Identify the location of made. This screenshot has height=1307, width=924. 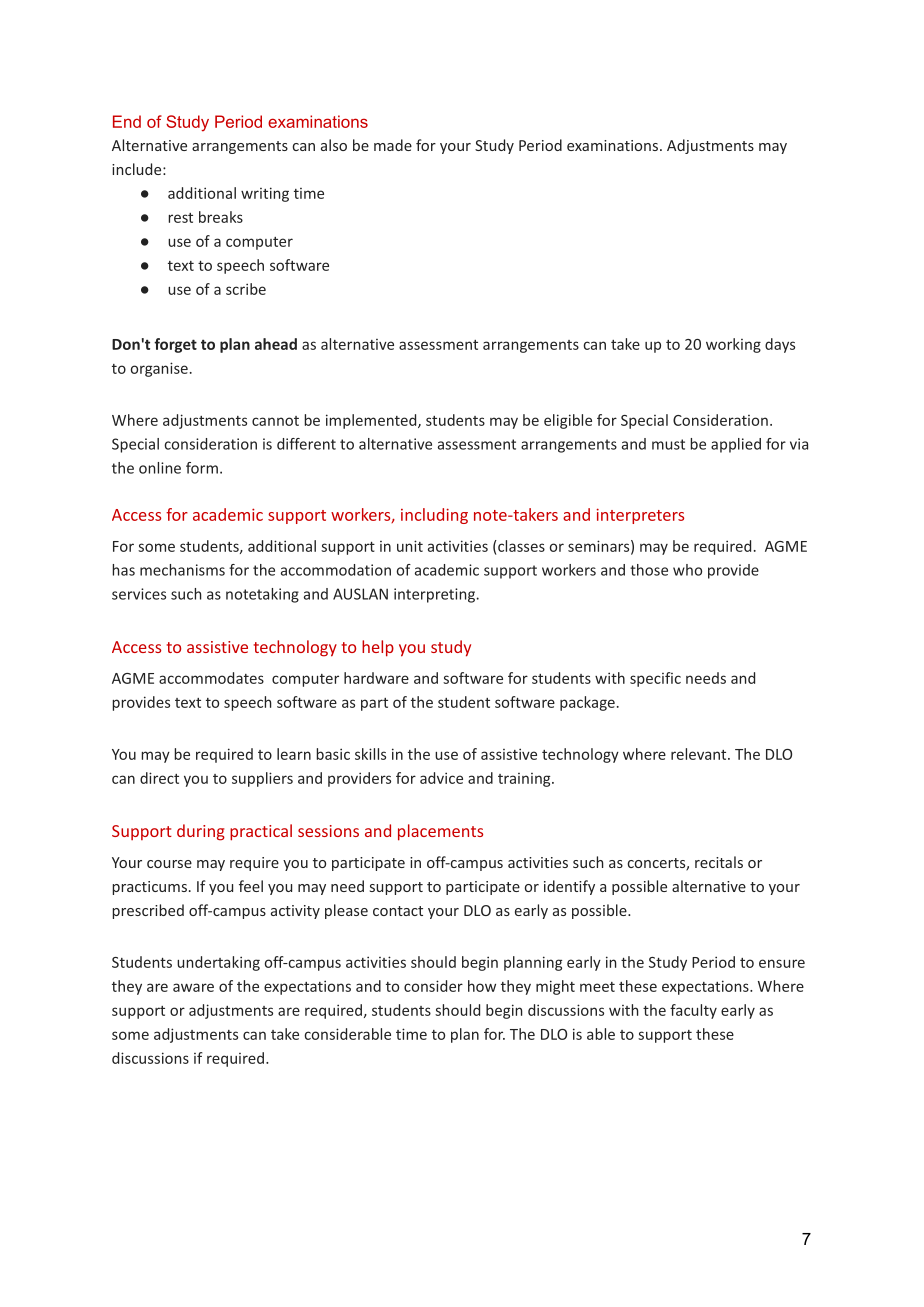
(393, 145).
